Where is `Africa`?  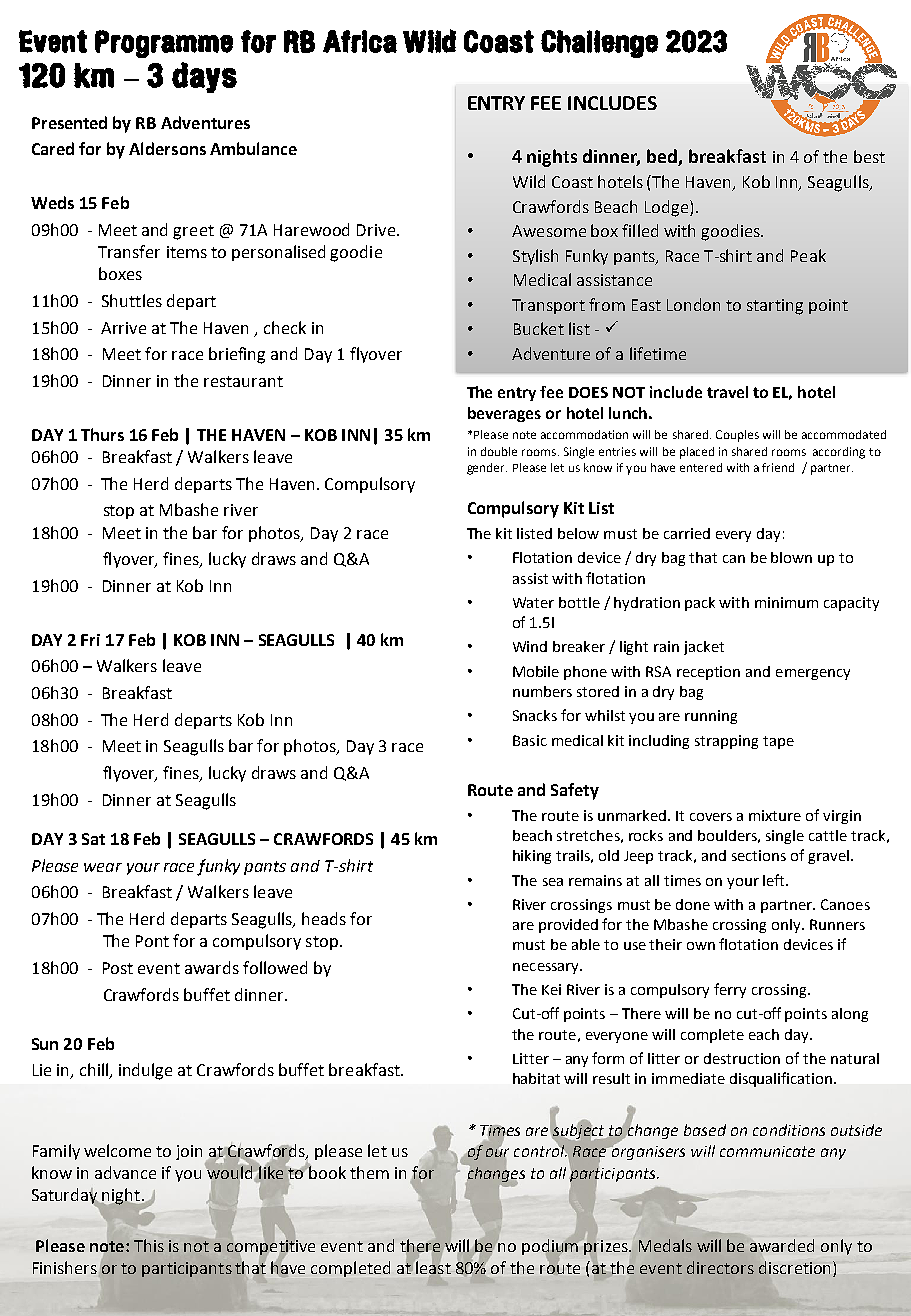 Africa is located at coordinates (360, 41).
